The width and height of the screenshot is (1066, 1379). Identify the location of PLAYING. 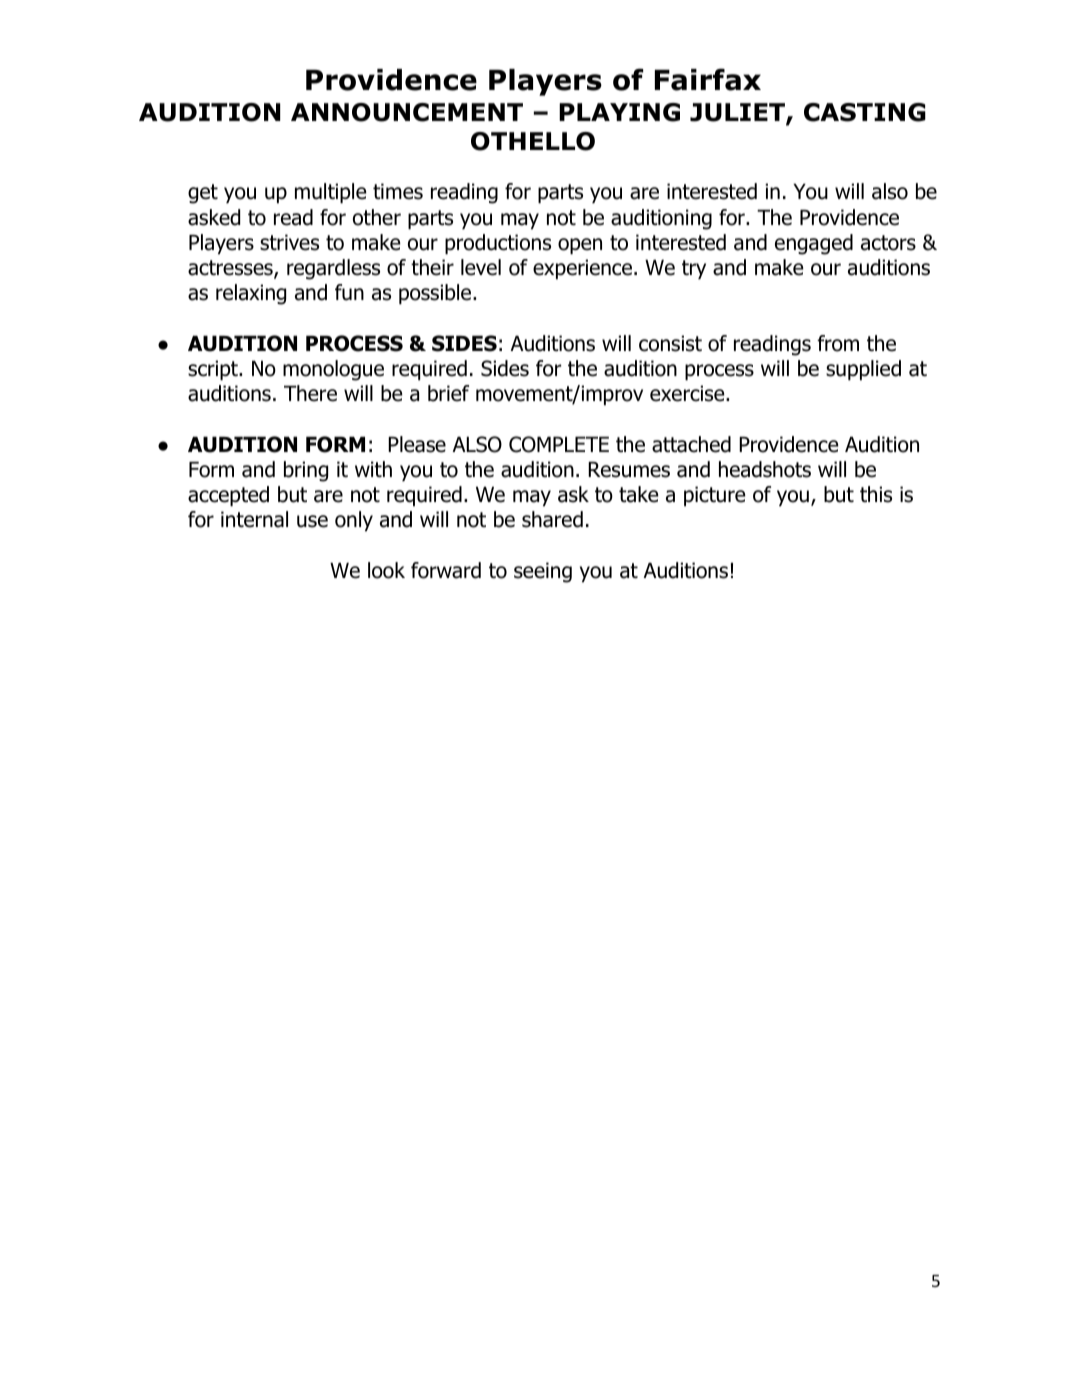
(619, 112).
